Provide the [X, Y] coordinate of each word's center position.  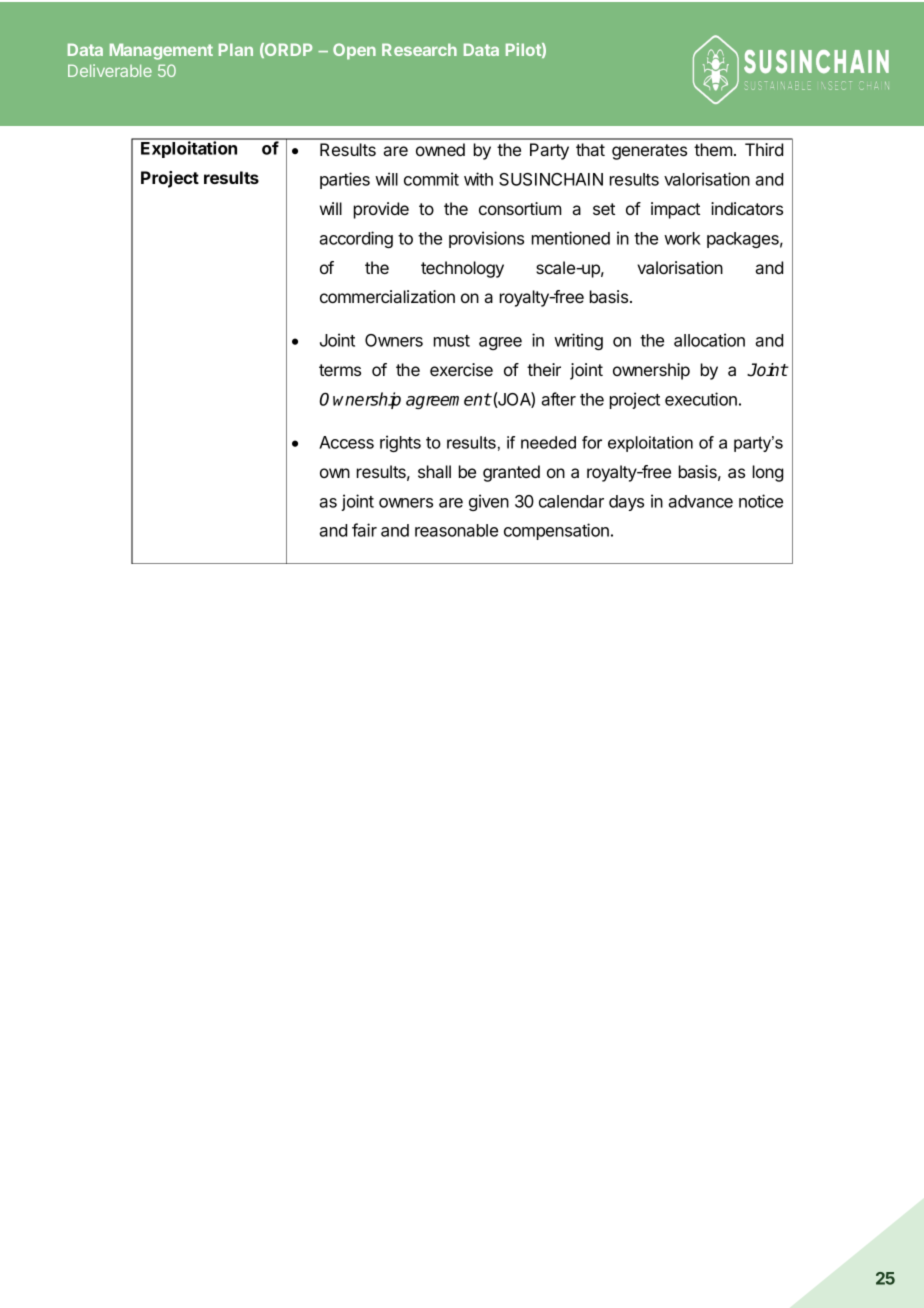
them [713, 149]
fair [364, 530]
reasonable [456, 530]
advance [700, 501]
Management [161, 51]
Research [419, 49]
